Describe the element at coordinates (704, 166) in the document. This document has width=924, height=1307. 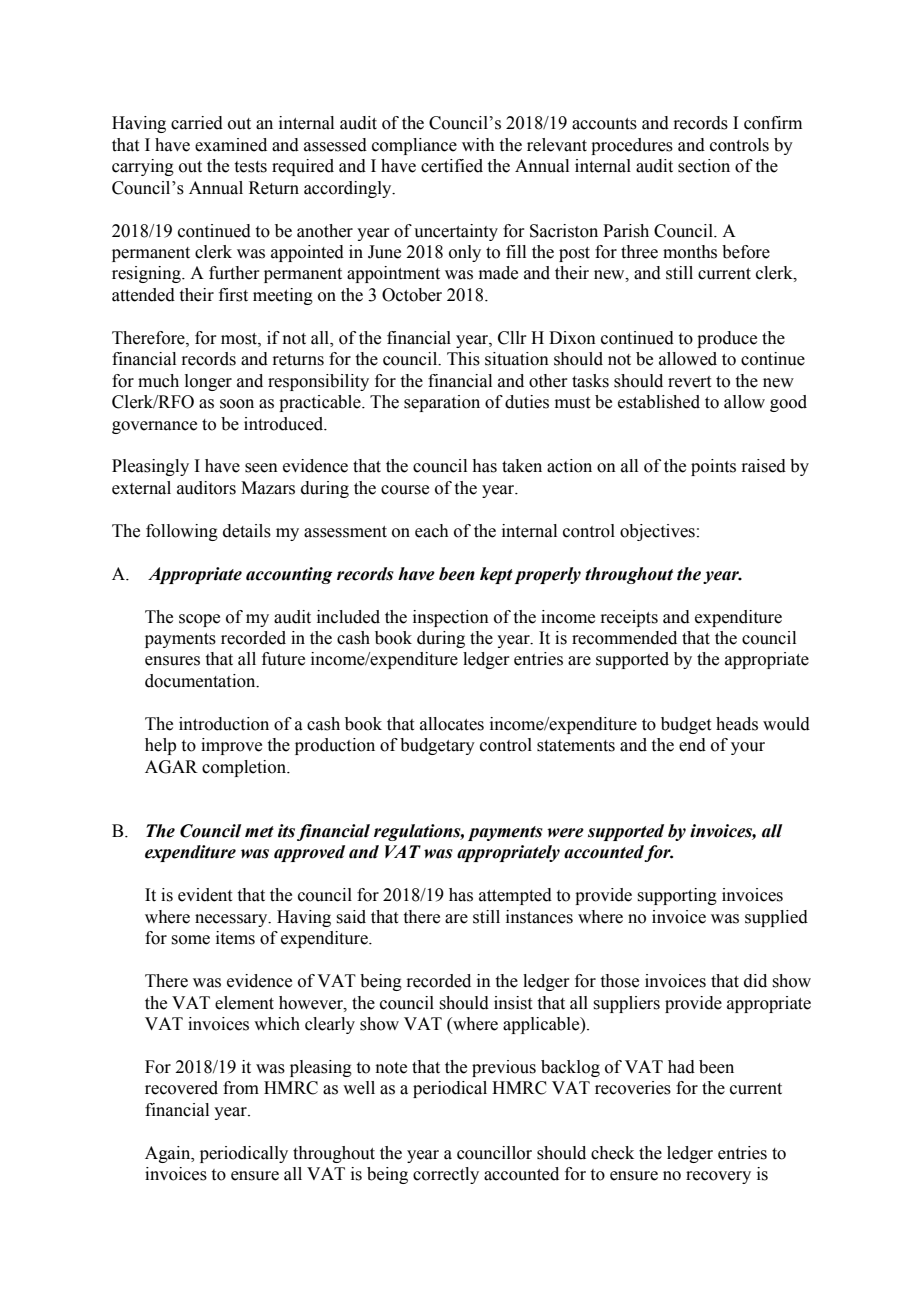
I see `section` at that location.
